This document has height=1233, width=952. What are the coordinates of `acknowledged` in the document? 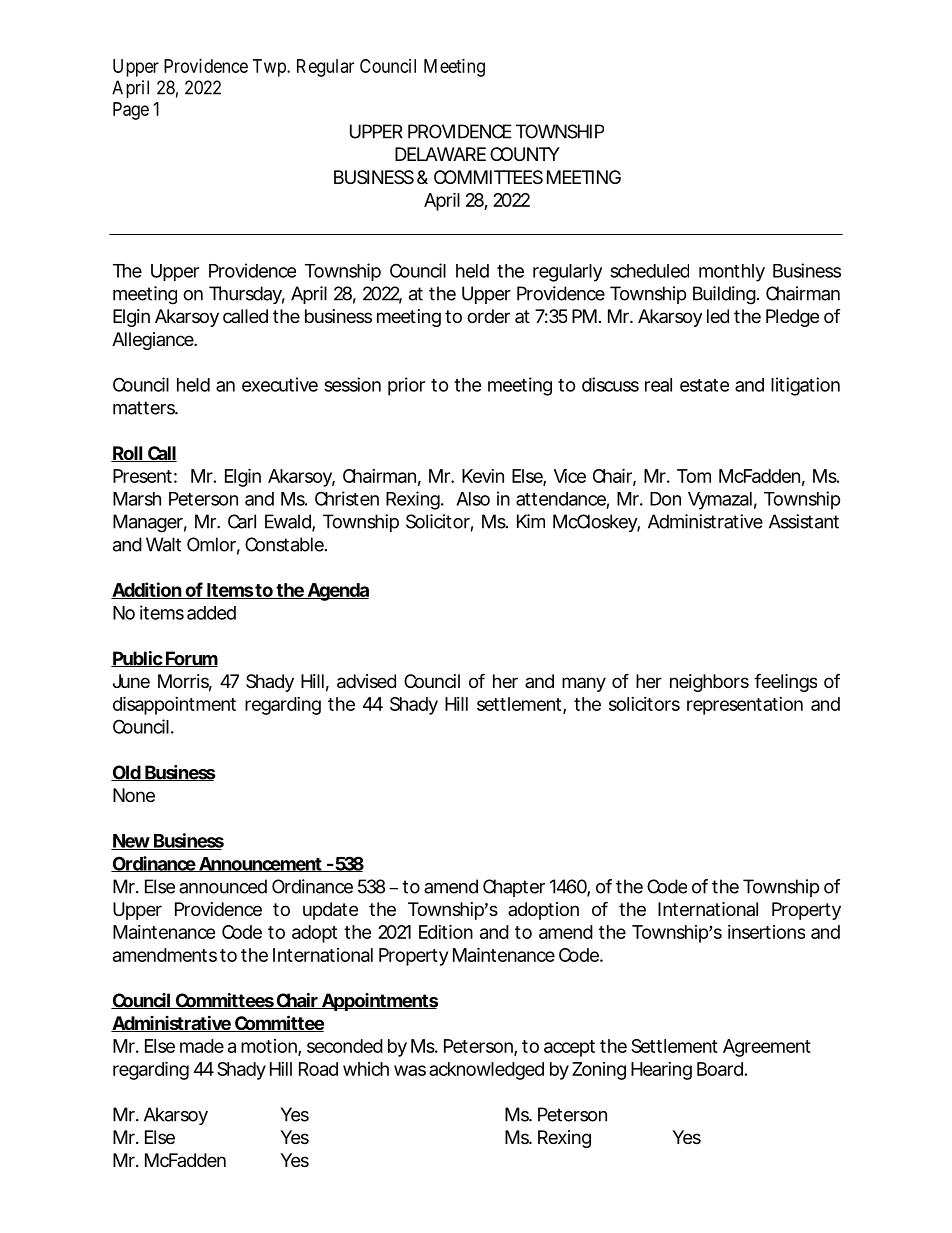 It's located at (486, 1071).
